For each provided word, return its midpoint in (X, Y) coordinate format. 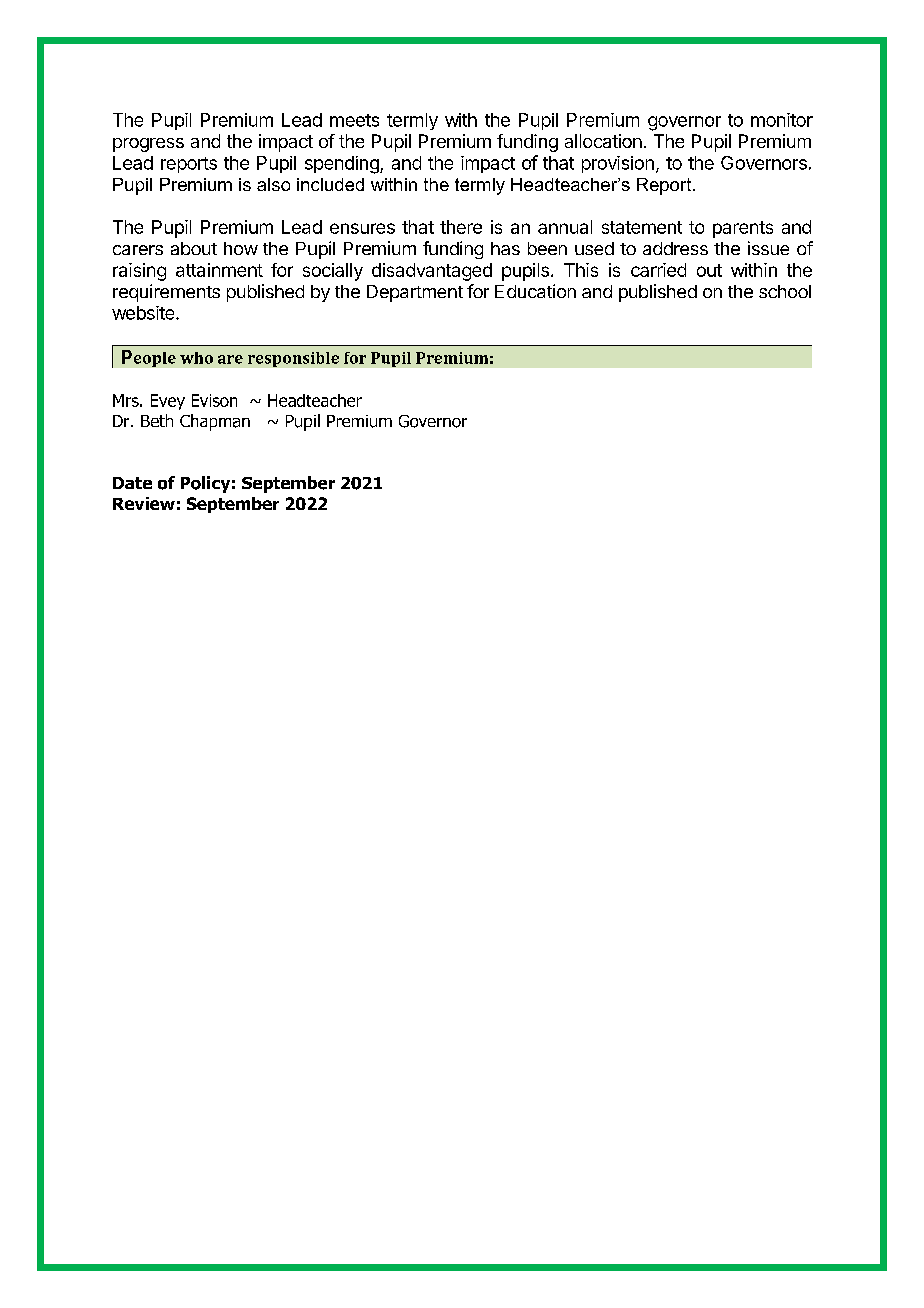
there (461, 227)
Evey (168, 402)
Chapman (215, 422)
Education (535, 291)
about (194, 248)
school (785, 291)
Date (132, 483)
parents (743, 229)
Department (415, 293)
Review (144, 503)
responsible (293, 359)
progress (148, 145)
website (144, 313)
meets (354, 120)
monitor (782, 120)
